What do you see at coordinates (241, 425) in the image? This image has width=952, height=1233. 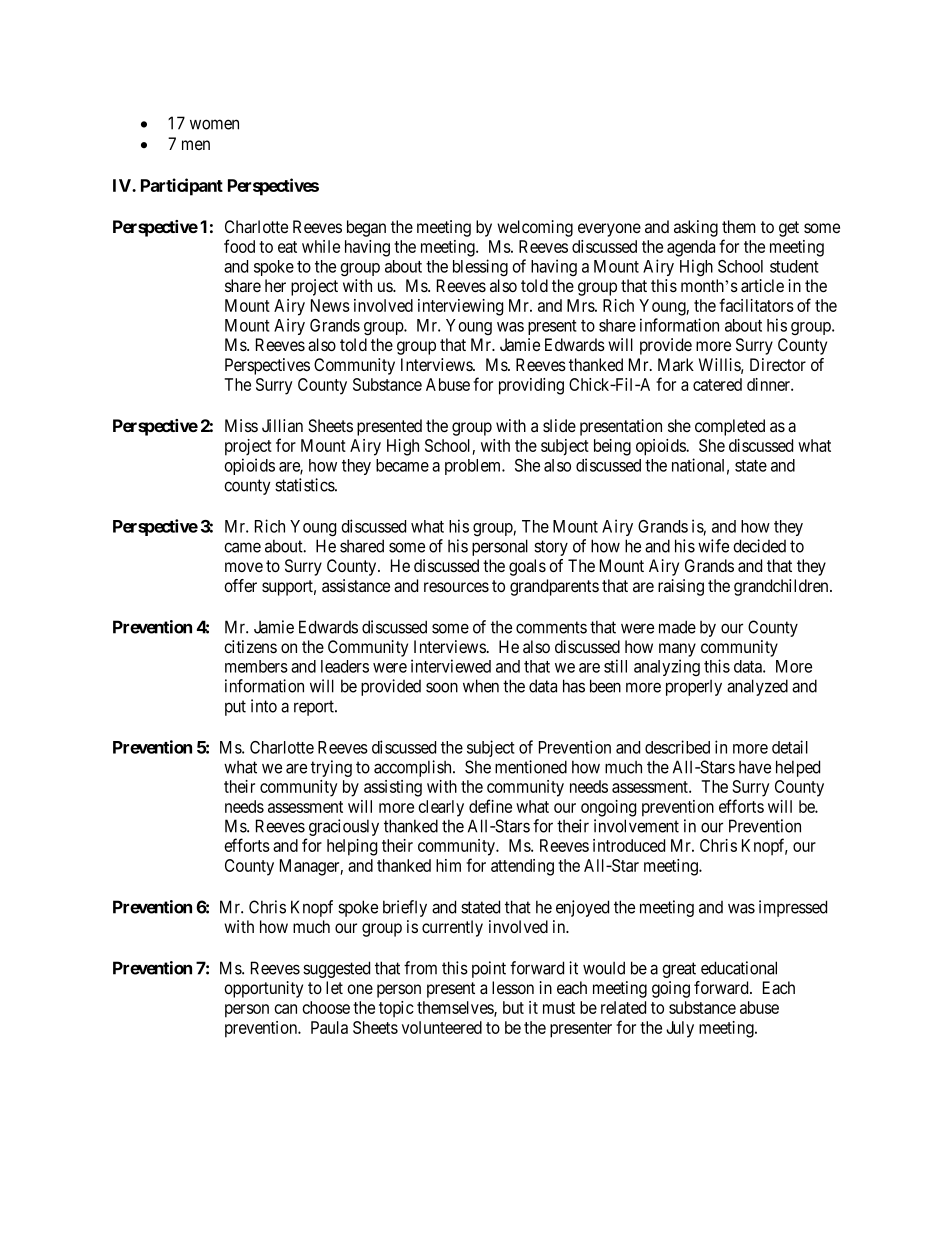 I see `Miss` at bounding box center [241, 425].
